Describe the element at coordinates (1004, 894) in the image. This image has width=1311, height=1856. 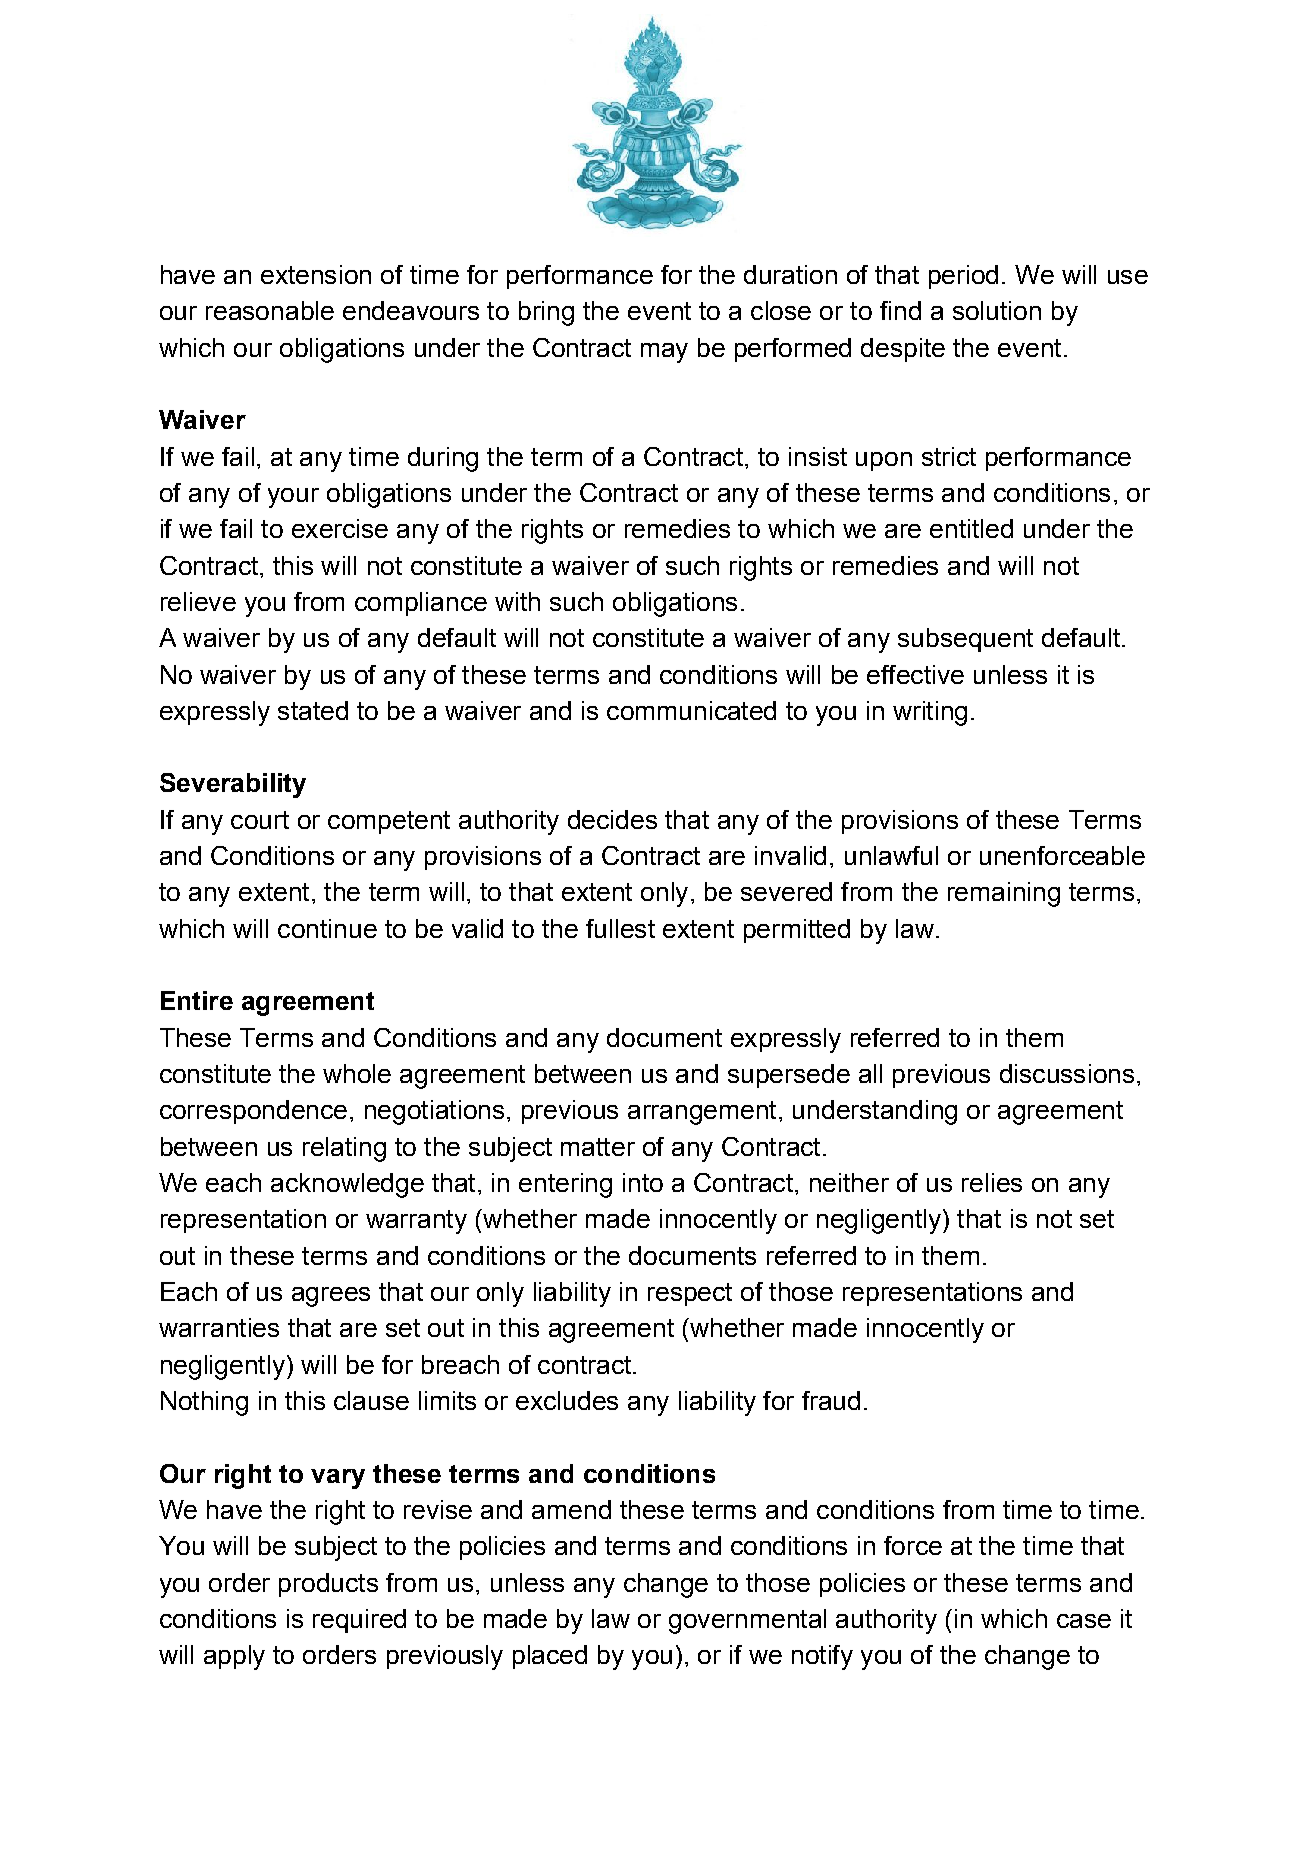
I see `remaining` at that location.
